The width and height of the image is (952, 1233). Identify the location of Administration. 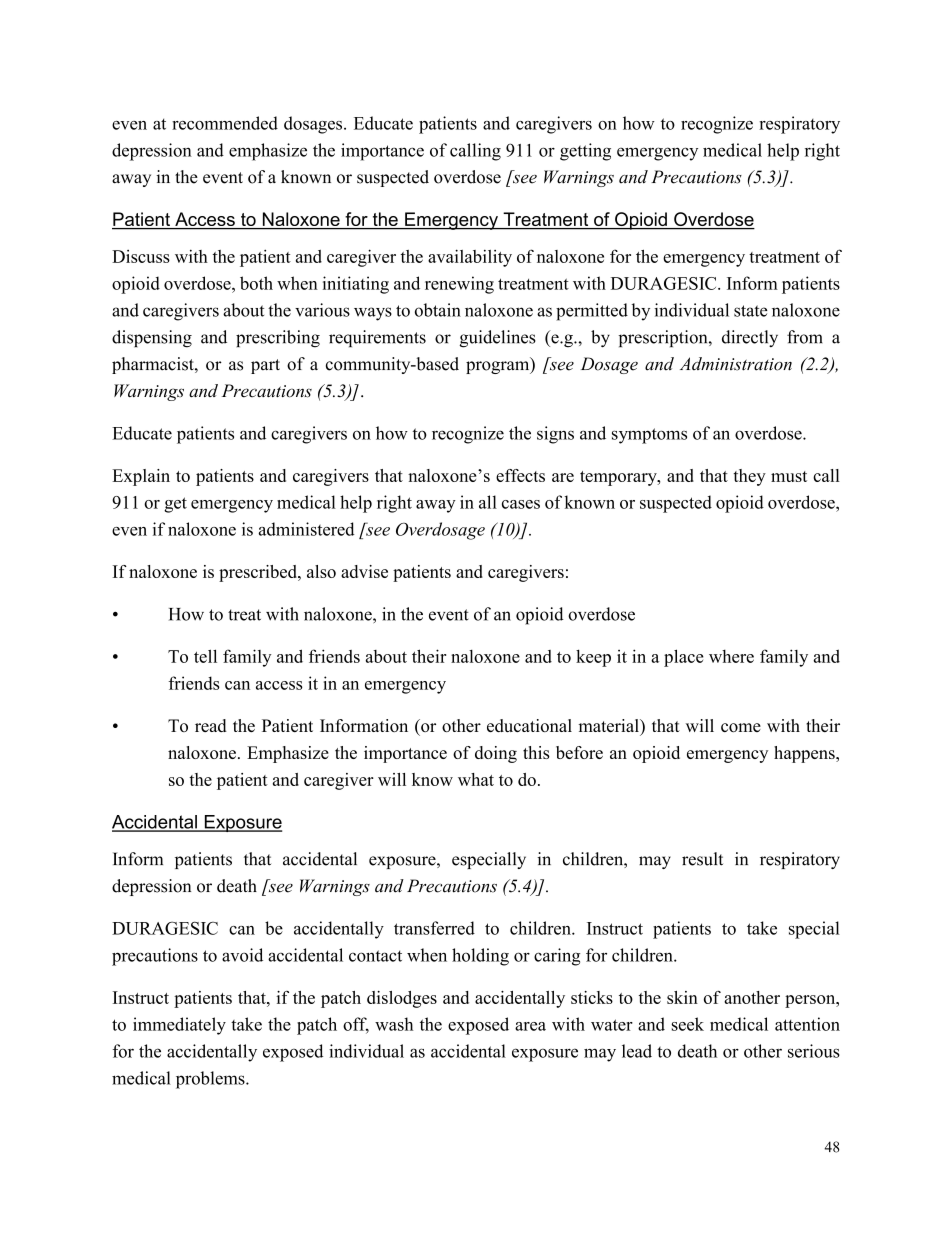
(736, 364).
